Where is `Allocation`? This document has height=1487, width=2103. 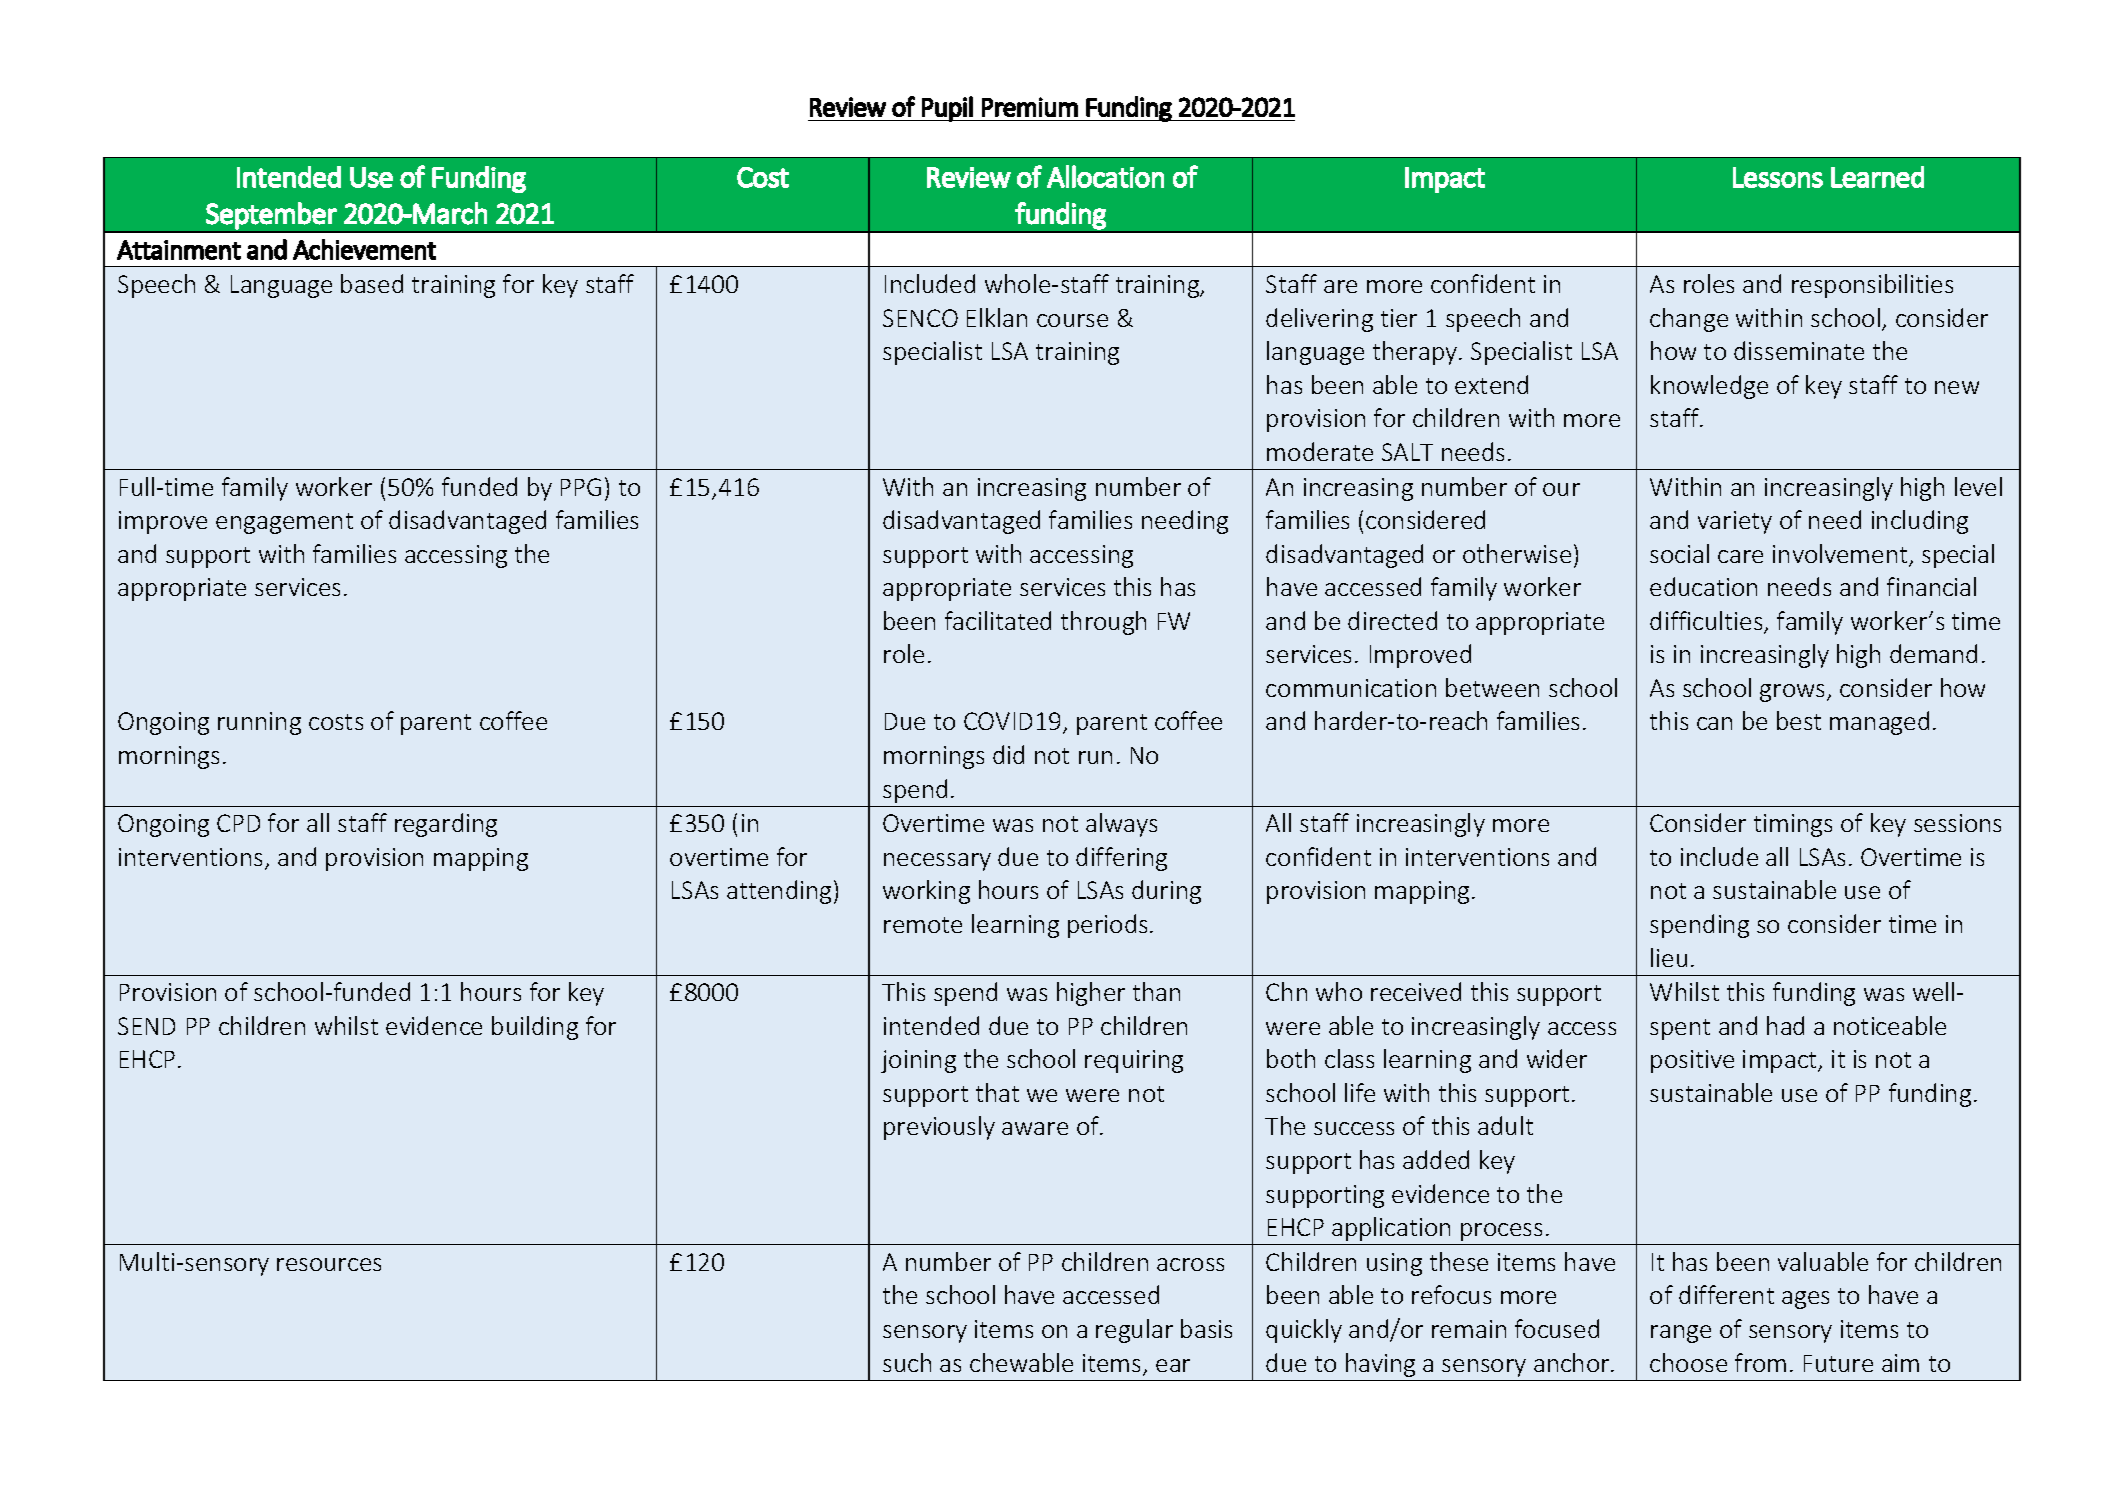 Allocation is located at coordinates (1105, 176).
